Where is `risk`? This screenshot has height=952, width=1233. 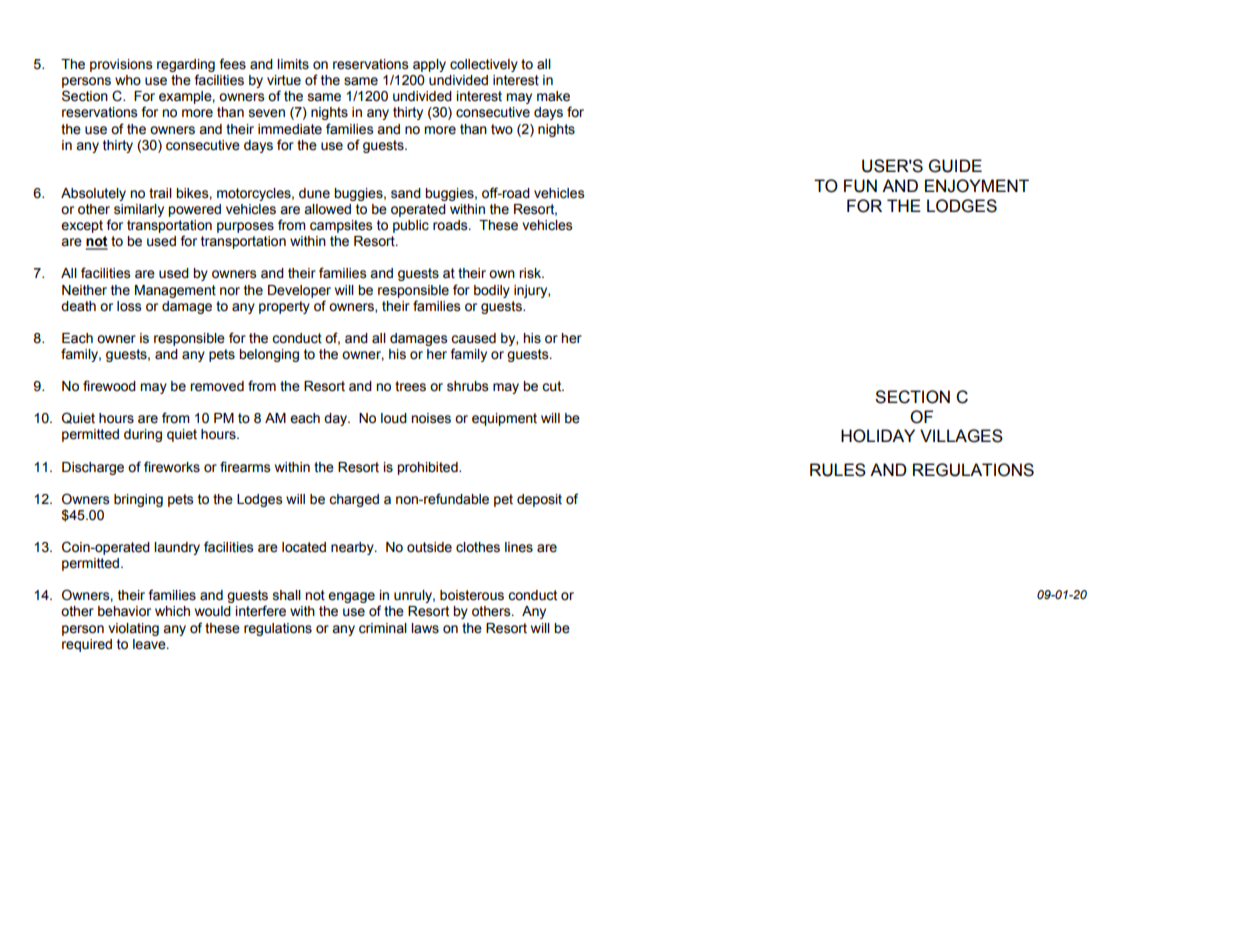
risk is located at coordinates (531, 273).
